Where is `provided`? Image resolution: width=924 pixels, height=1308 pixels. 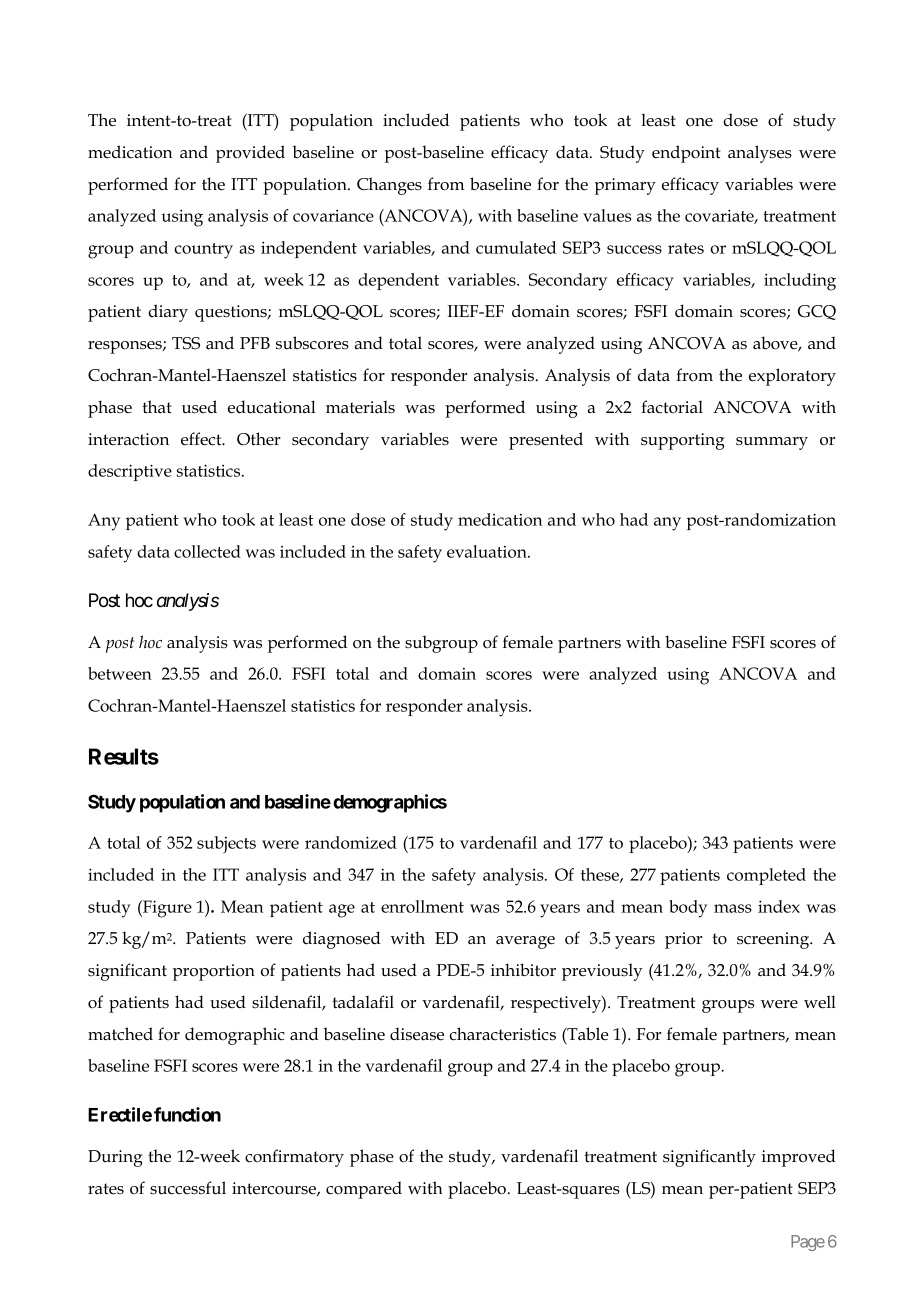 provided is located at coordinates (250, 154).
